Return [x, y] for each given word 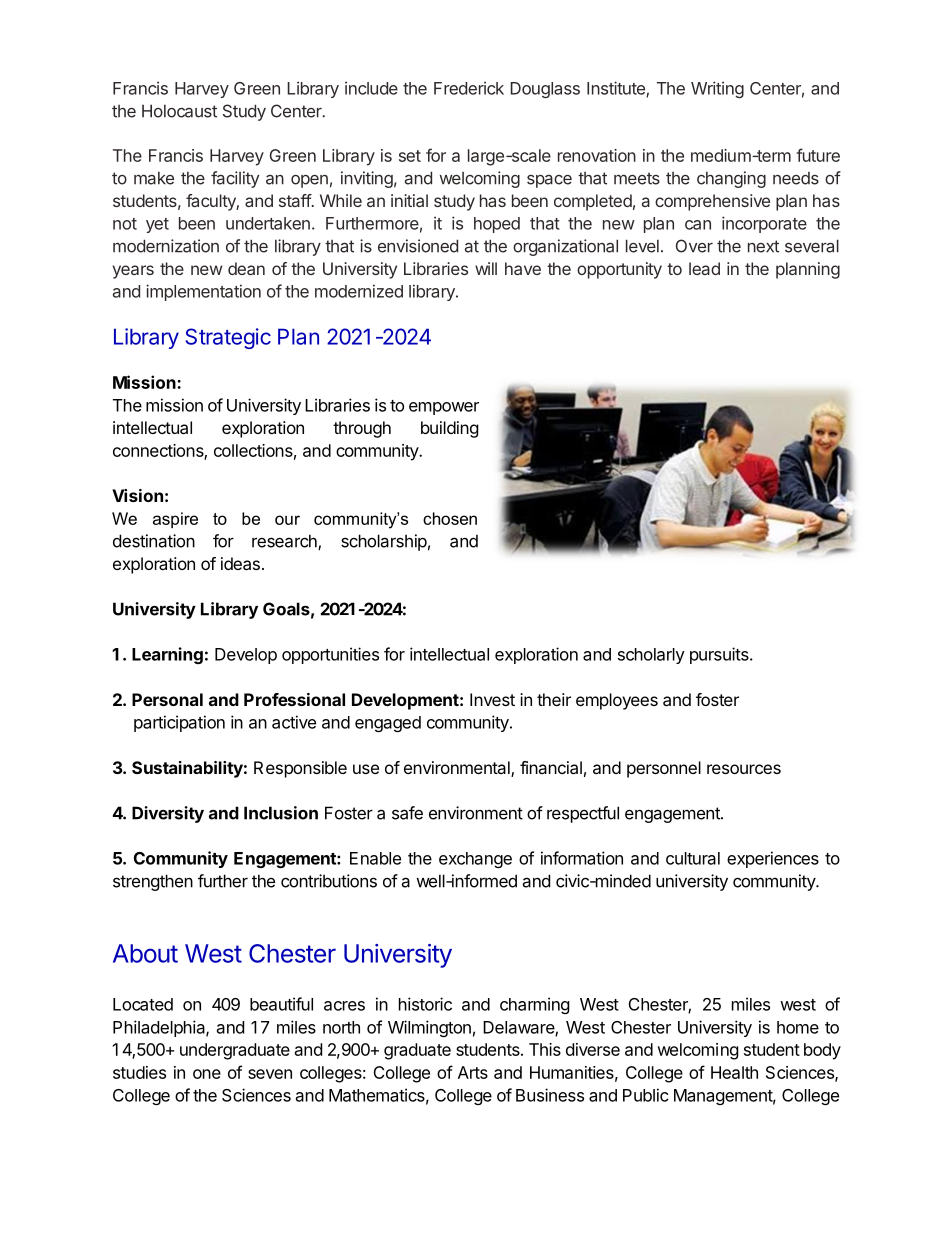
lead [704, 268]
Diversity [168, 814]
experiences [773, 859]
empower [444, 408]
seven [270, 1074]
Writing [717, 89]
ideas [240, 563]
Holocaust [179, 111]
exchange [475, 860]
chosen [450, 518]
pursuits [720, 655]
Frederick [469, 88]
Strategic [228, 338]
